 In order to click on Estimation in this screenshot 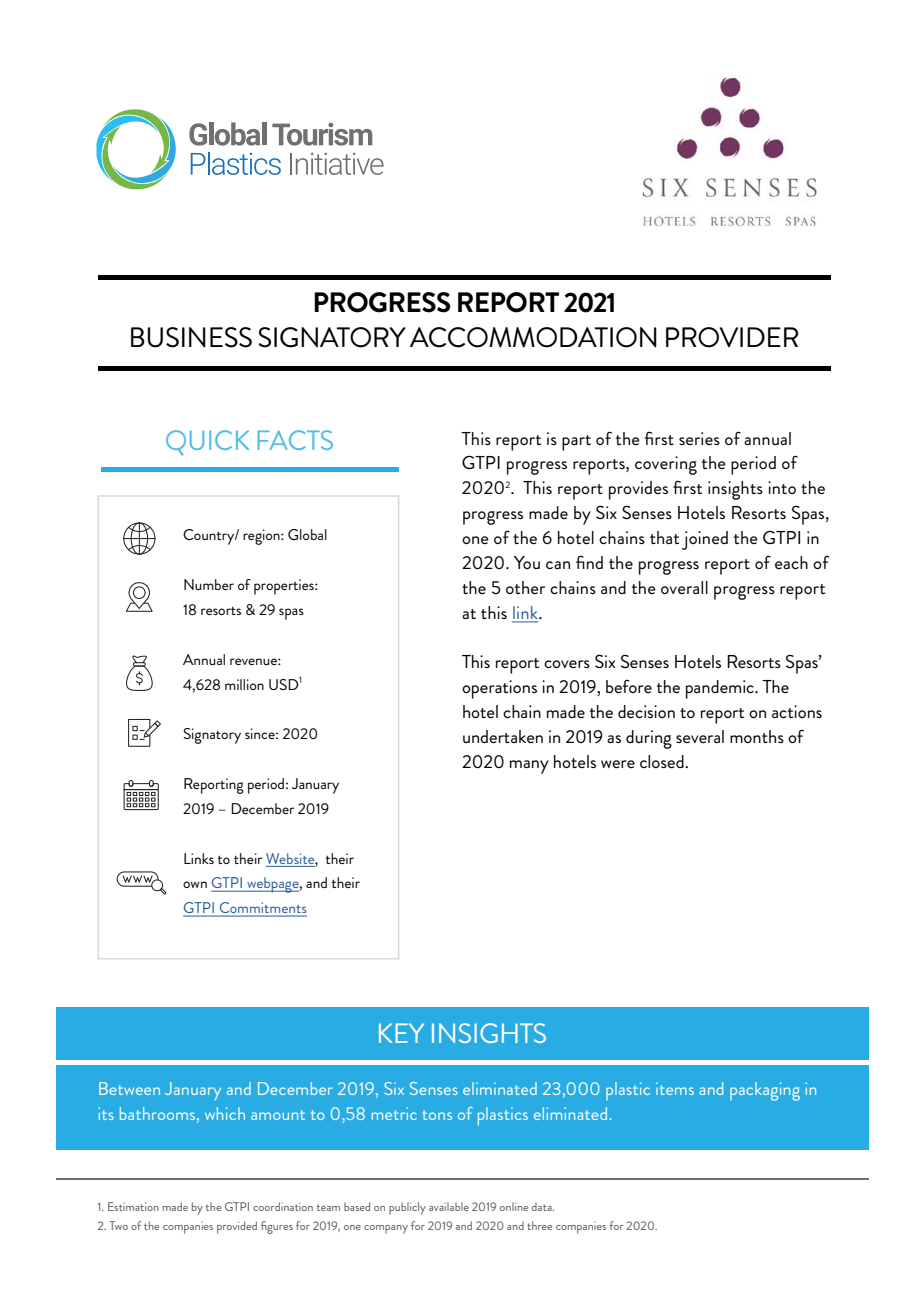, I will do `click(133, 1206)`.
